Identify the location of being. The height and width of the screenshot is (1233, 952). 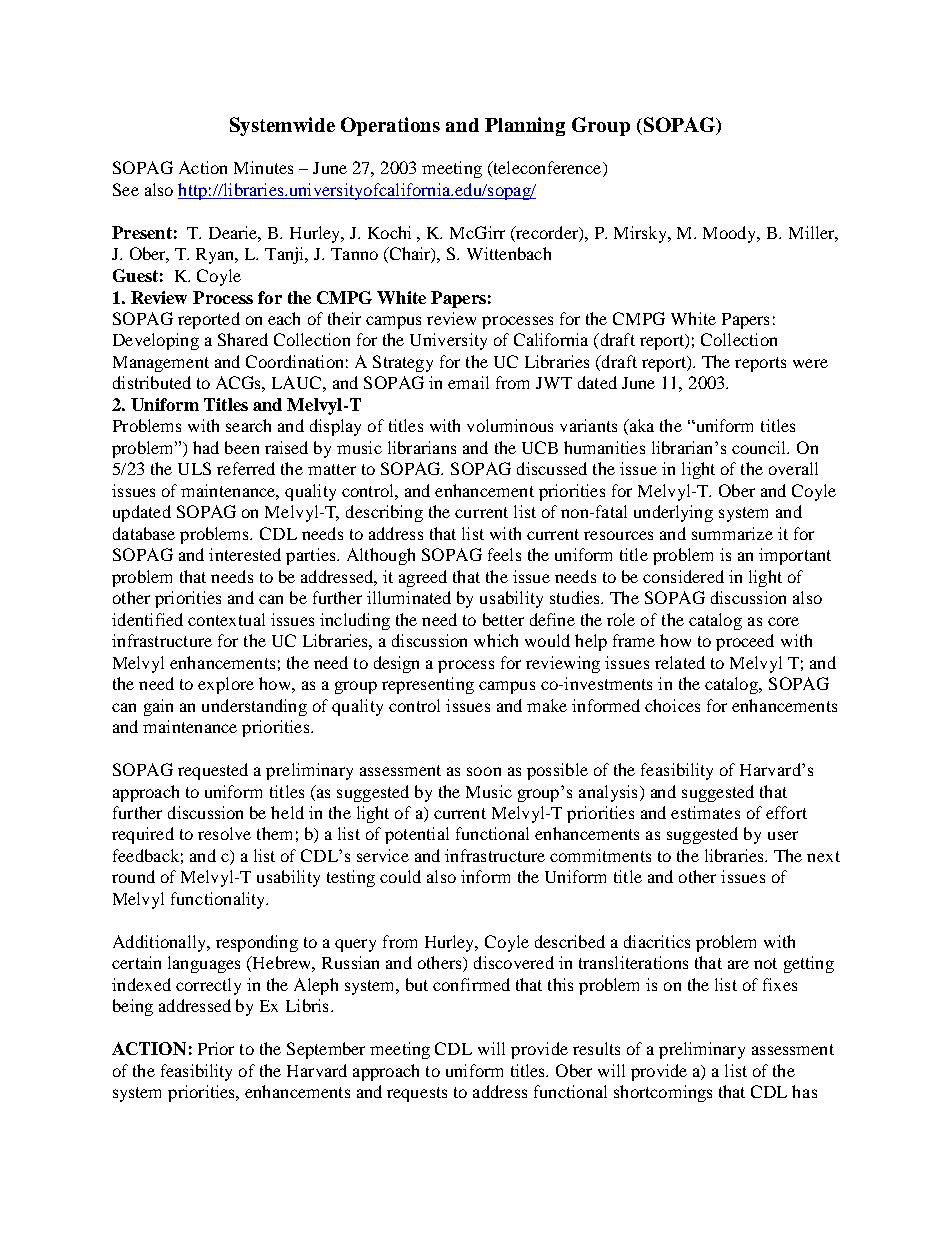
(133, 1007).
